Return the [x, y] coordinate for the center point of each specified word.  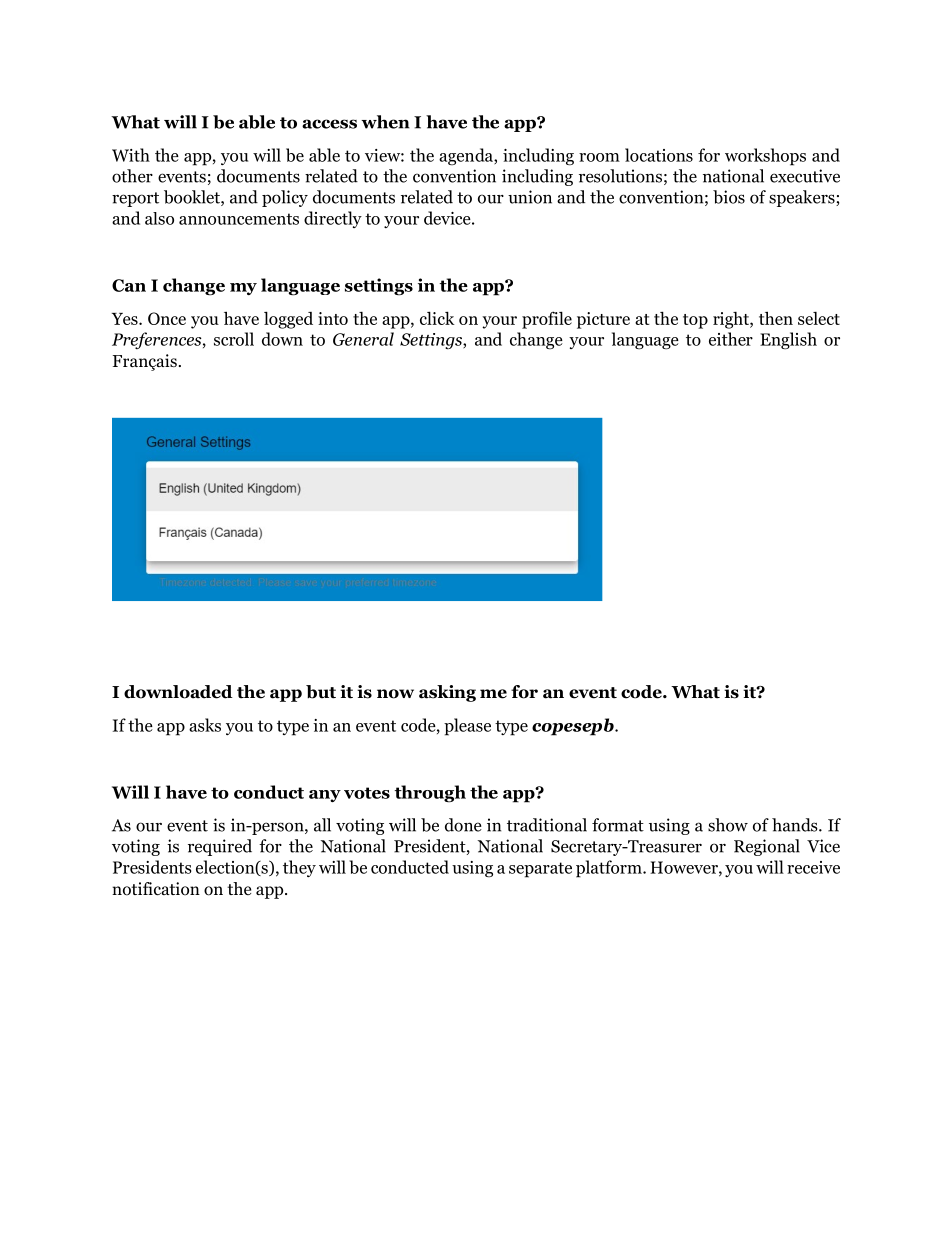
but [321, 692]
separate [540, 870]
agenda [467, 156]
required [220, 847]
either [731, 339]
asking [447, 693]
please [467, 727]
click [437, 318]
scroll [234, 339]
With [131, 155]
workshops [765, 157]
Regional [767, 847]
